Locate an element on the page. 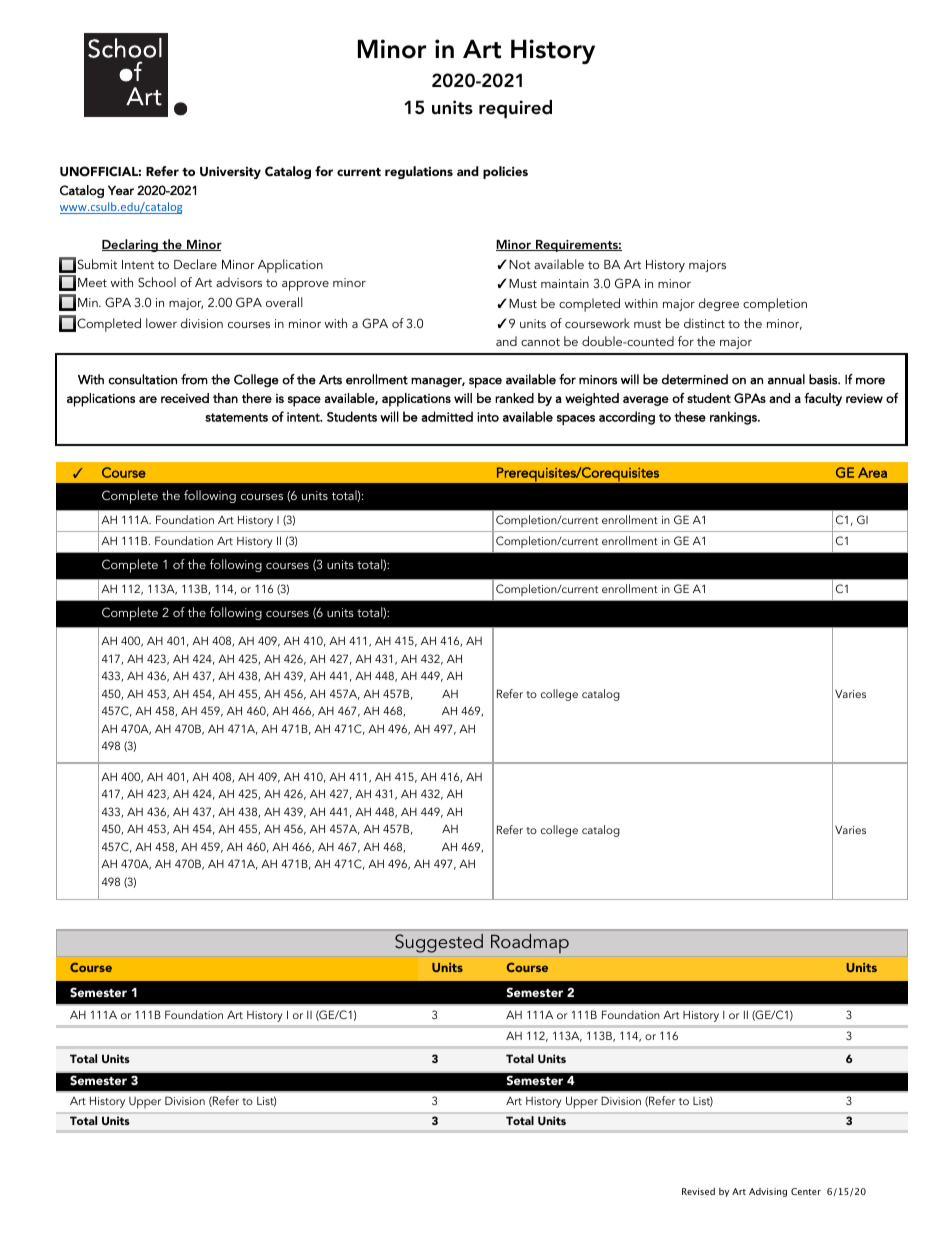 This image has height=1233, width=952. into is located at coordinates (488, 417).
